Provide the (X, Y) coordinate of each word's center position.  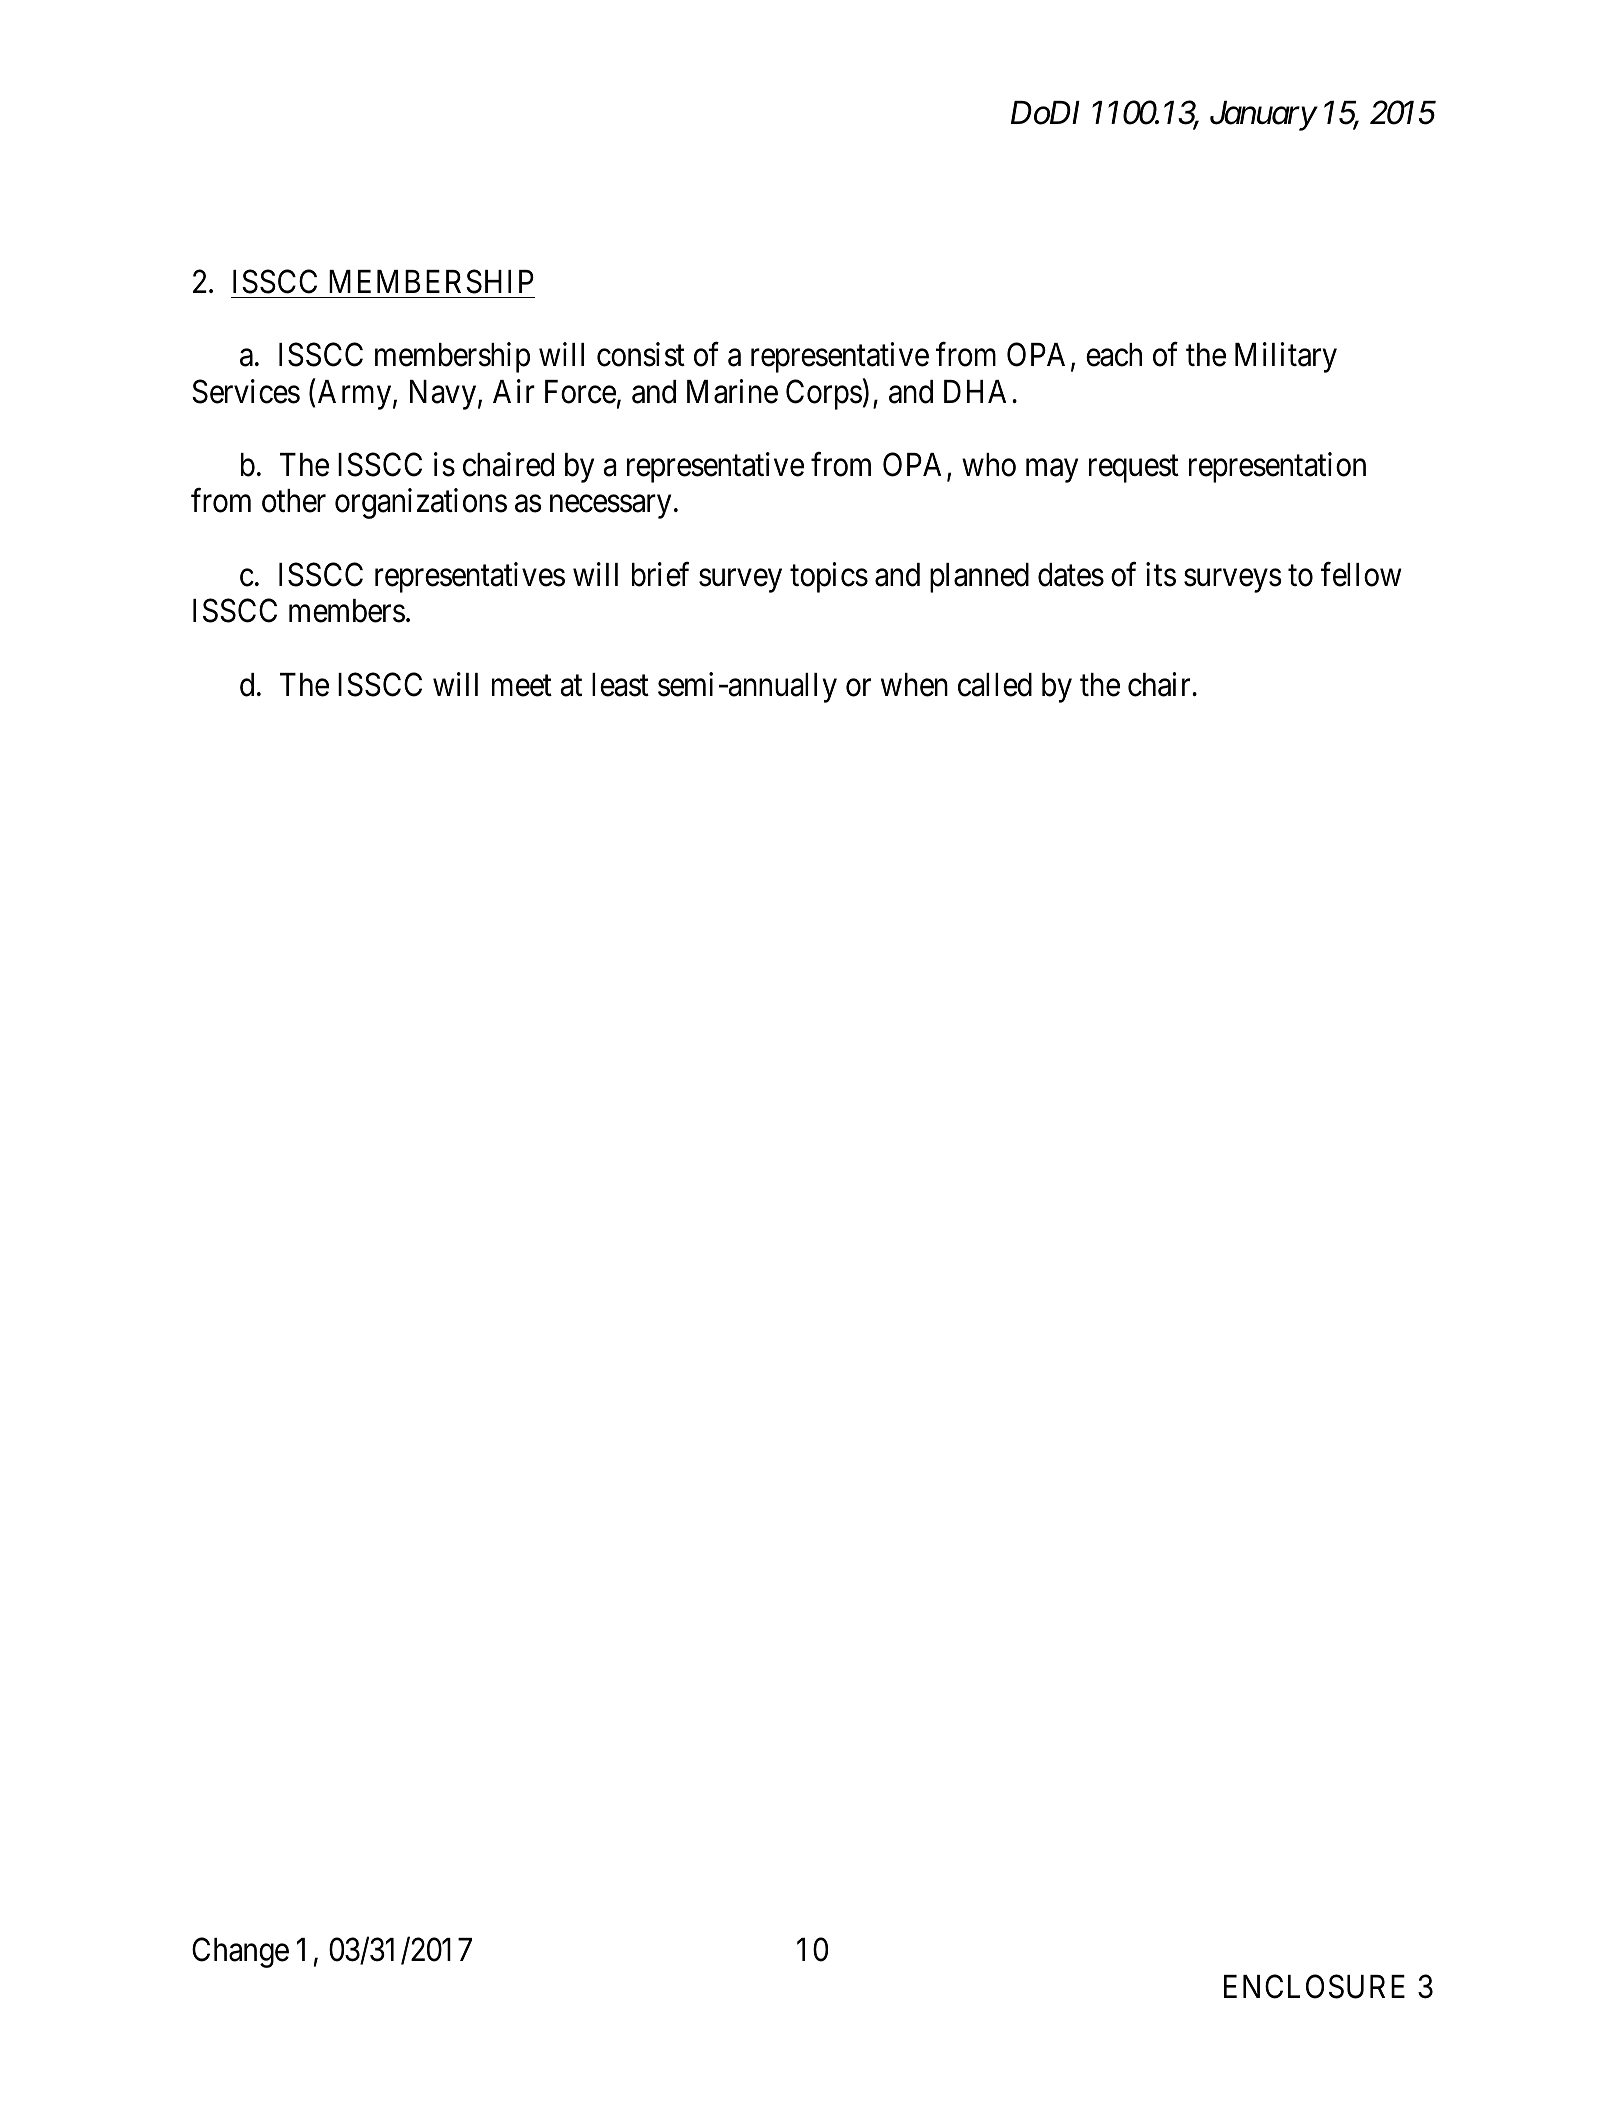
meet (522, 686)
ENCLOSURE (1314, 1986)
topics (829, 577)
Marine (732, 391)
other (294, 501)
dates (1071, 575)
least (620, 685)
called (995, 685)
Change (240, 1952)
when (914, 685)
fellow (1361, 574)
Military (1286, 357)
